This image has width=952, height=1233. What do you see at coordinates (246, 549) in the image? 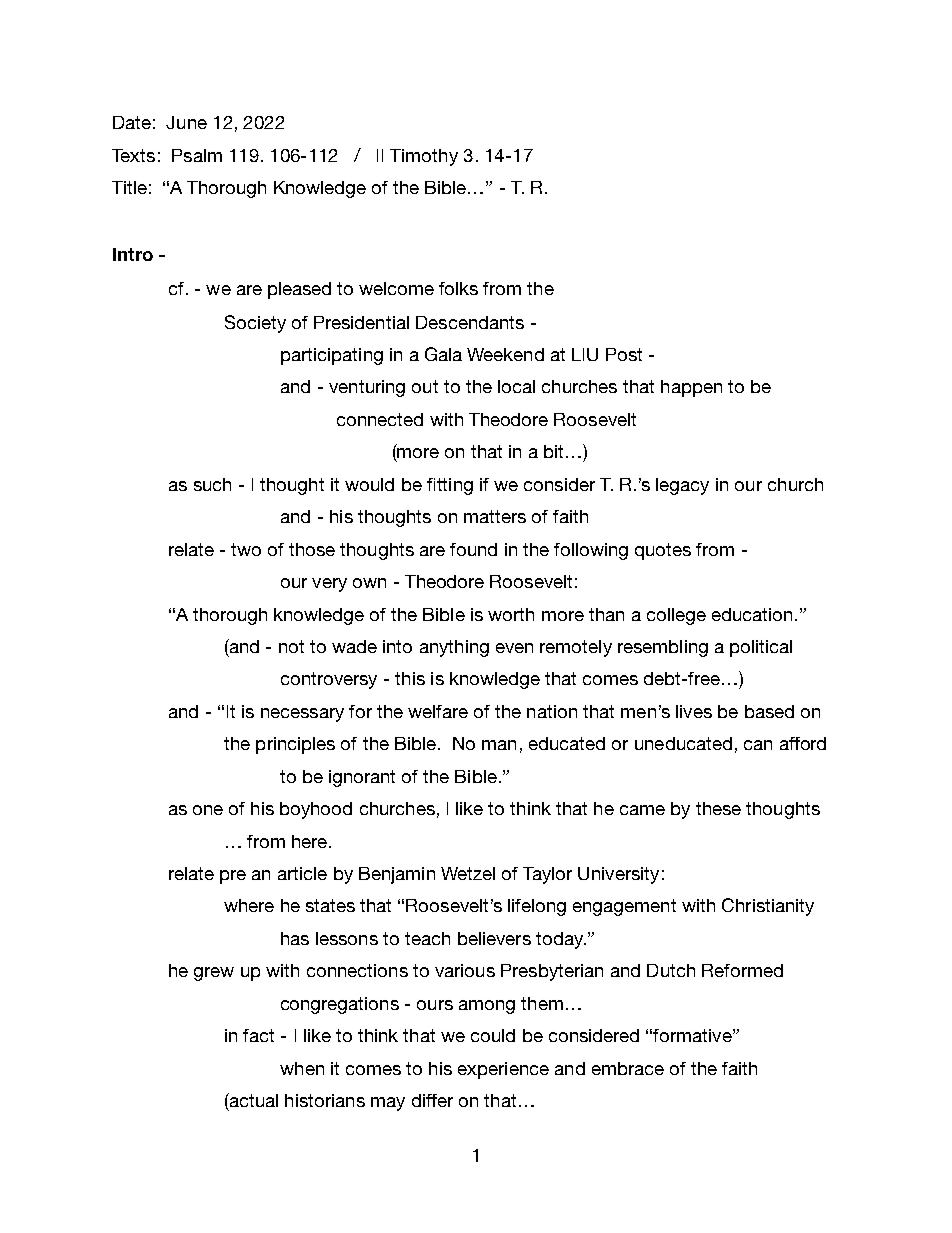
I see `two` at bounding box center [246, 549].
